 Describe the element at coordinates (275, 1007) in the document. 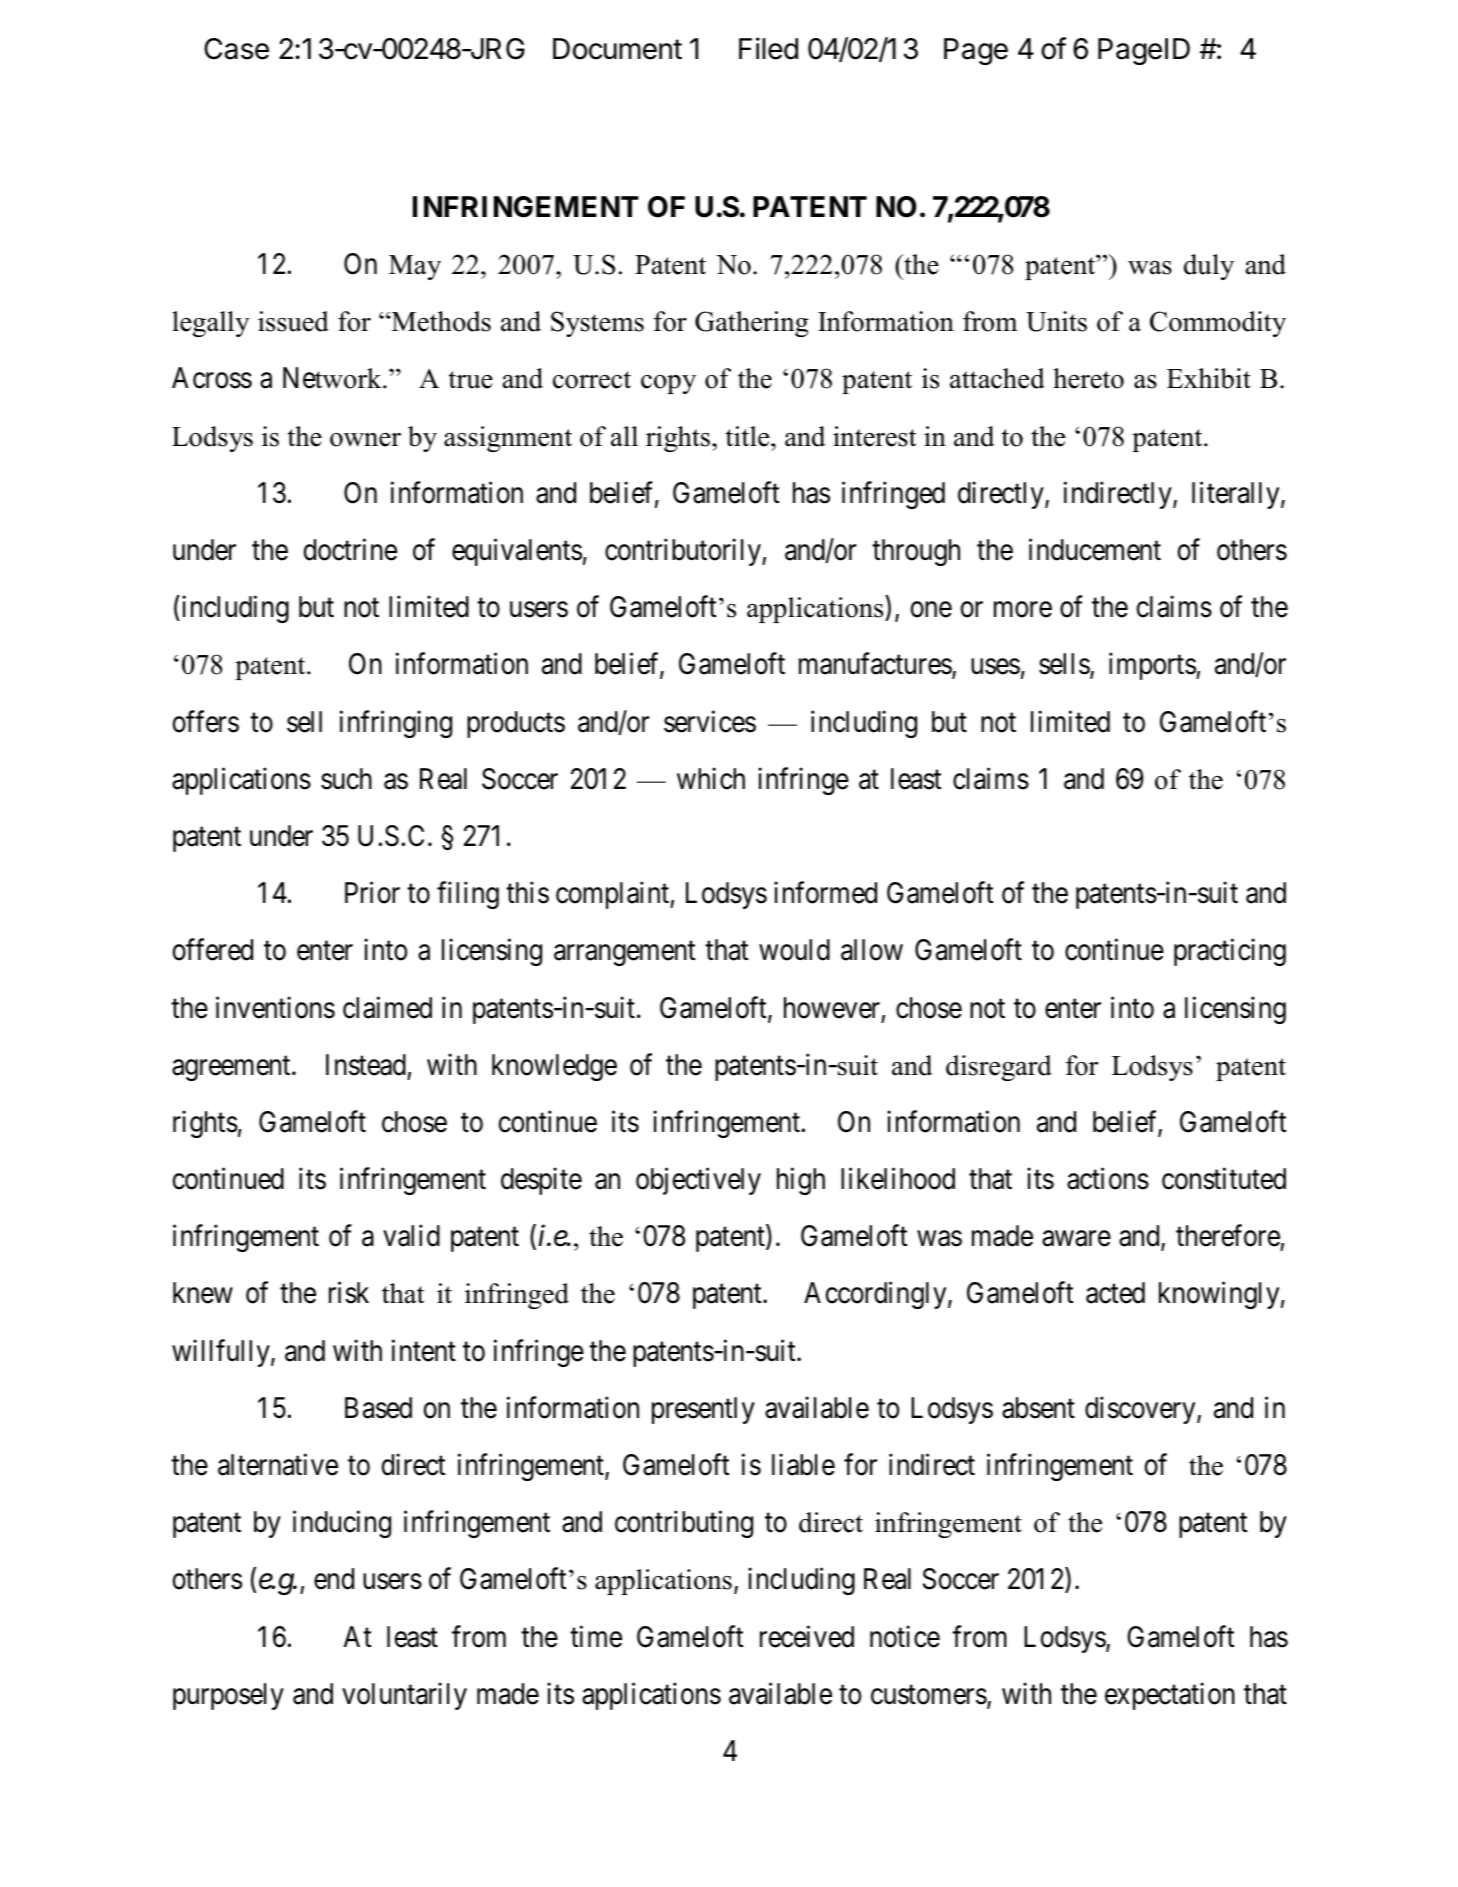

I see `inventions` at that location.
